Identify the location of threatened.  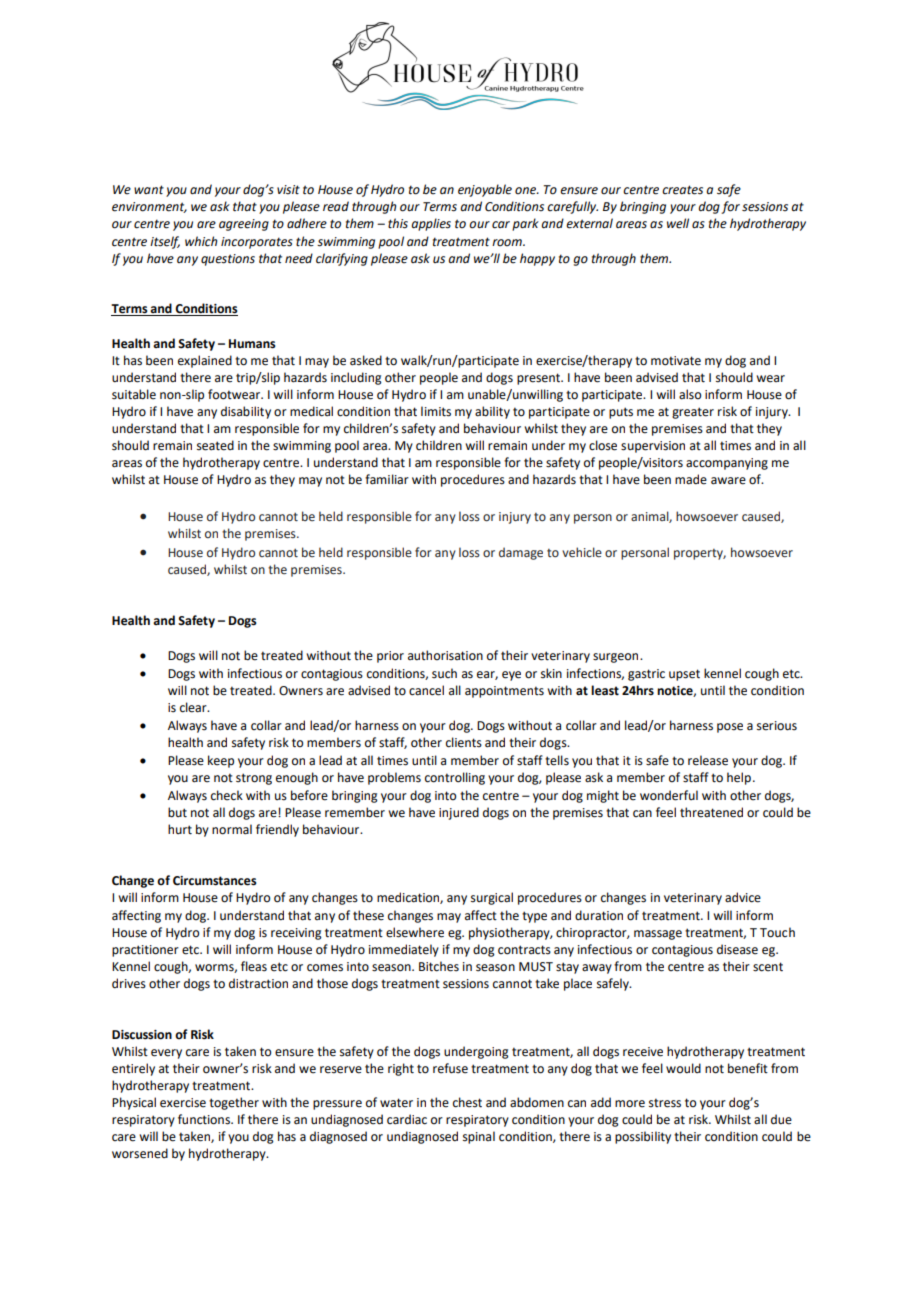
(711, 812).
